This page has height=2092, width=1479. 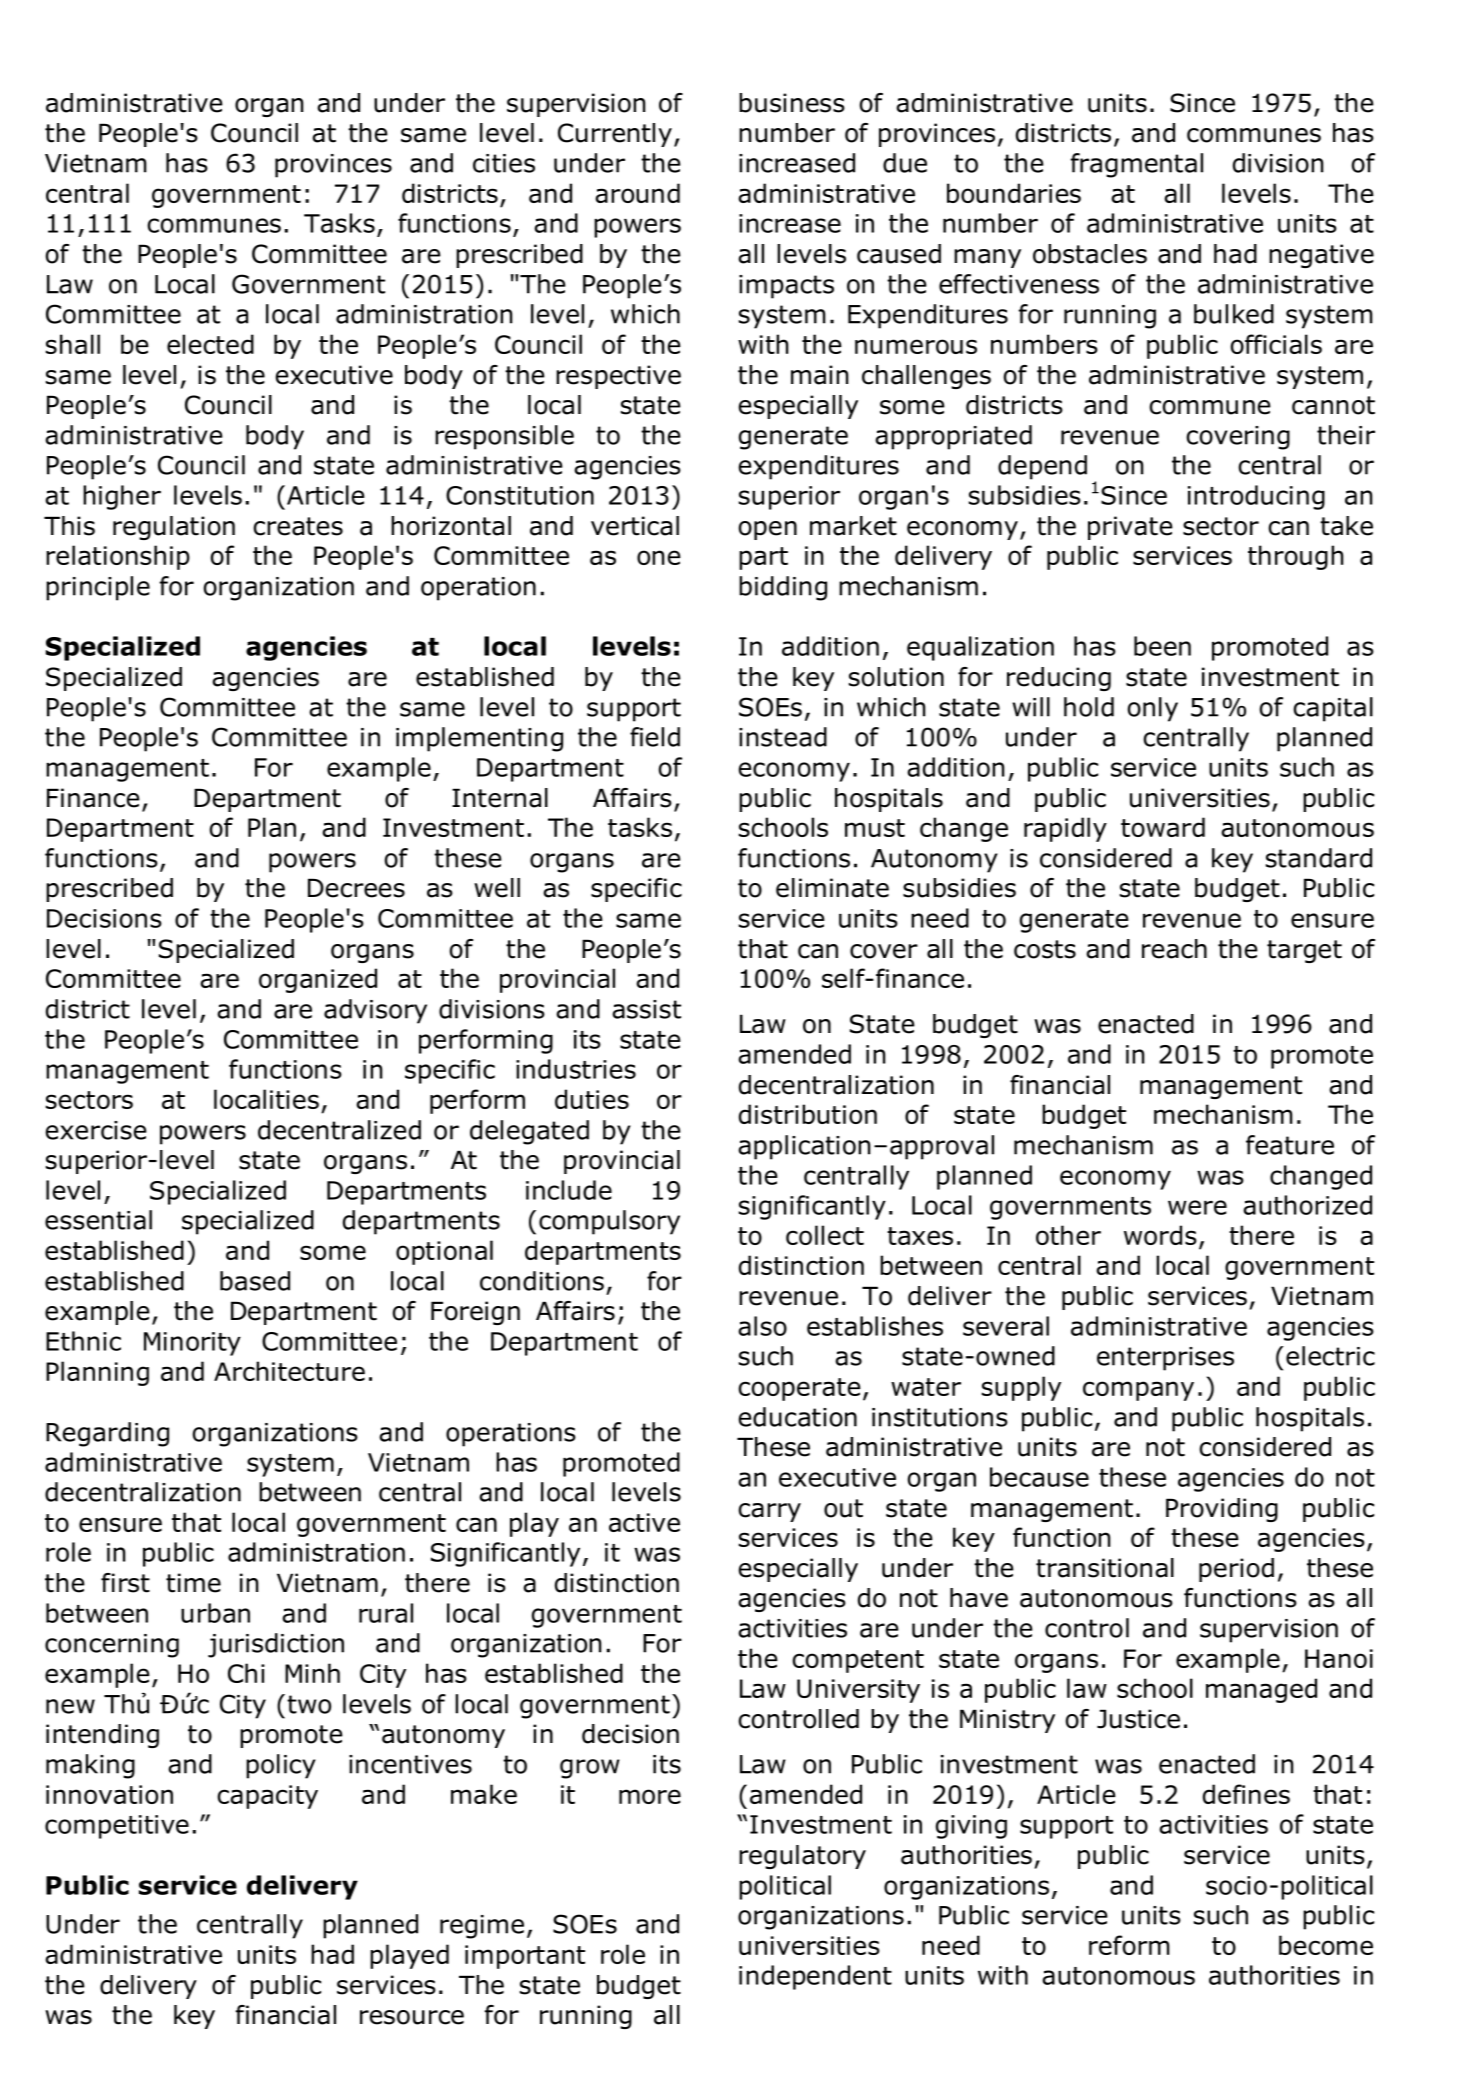 I want to click on reform, so click(x=1129, y=1945).
